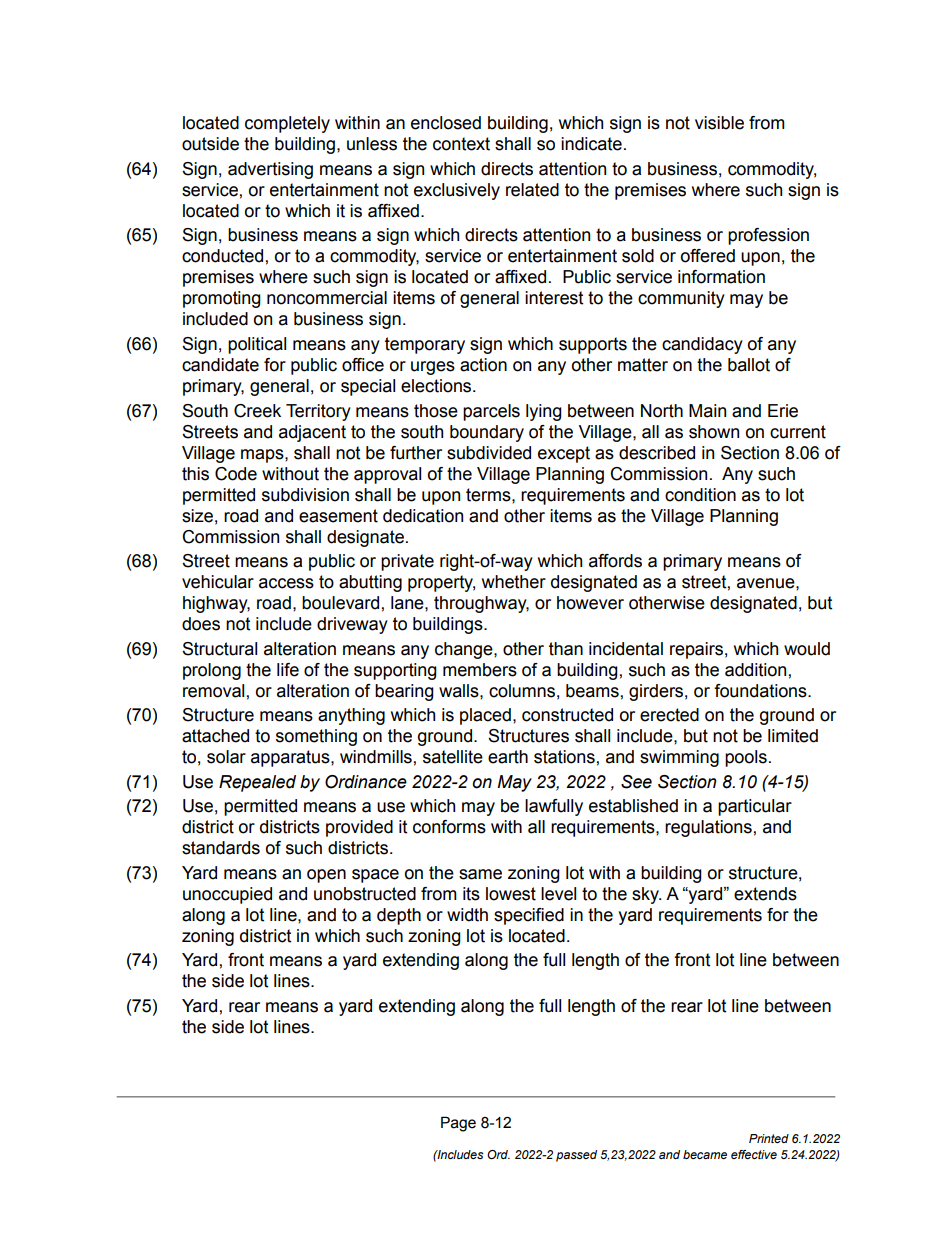  What do you see at coordinates (257, 783) in the image?
I see `Repealed` at bounding box center [257, 783].
